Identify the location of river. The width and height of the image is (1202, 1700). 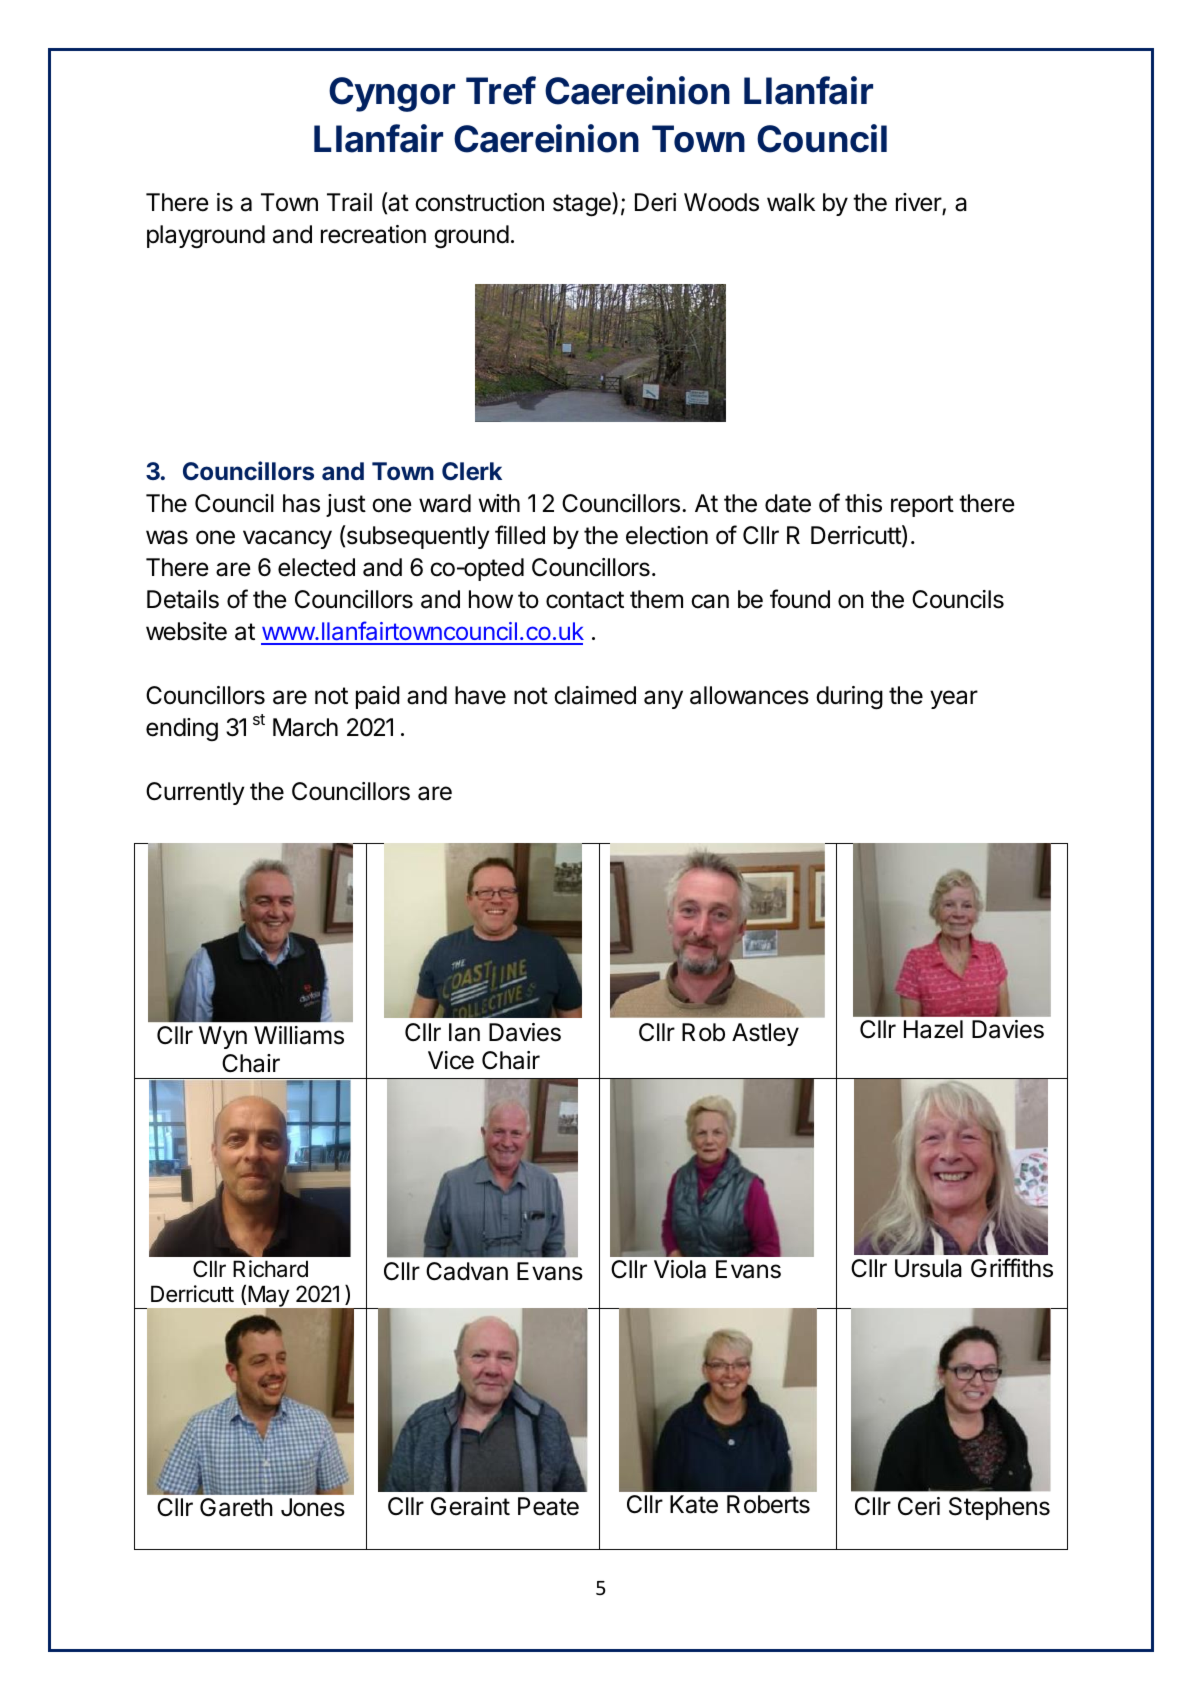
(919, 203).
